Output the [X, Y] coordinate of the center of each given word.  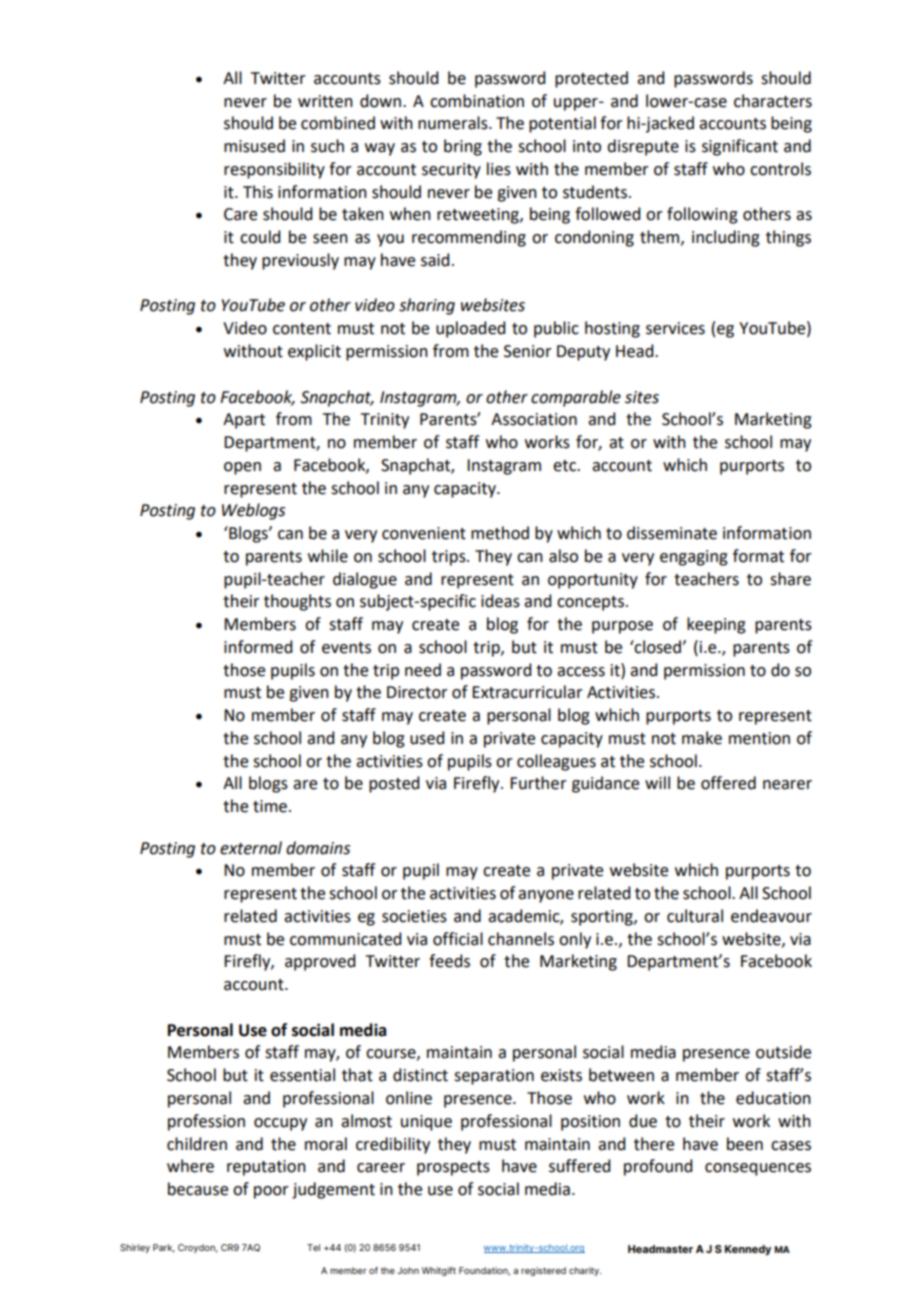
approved [320, 962]
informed [258, 647]
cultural [695, 916]
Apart [244, 421]
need [423, 670]
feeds [449, 961]
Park [164, 1248]
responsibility [274, 170]
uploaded [470, 329]
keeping [716, 625]
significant [740, 147]
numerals [454, 123]
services [675, 328]
